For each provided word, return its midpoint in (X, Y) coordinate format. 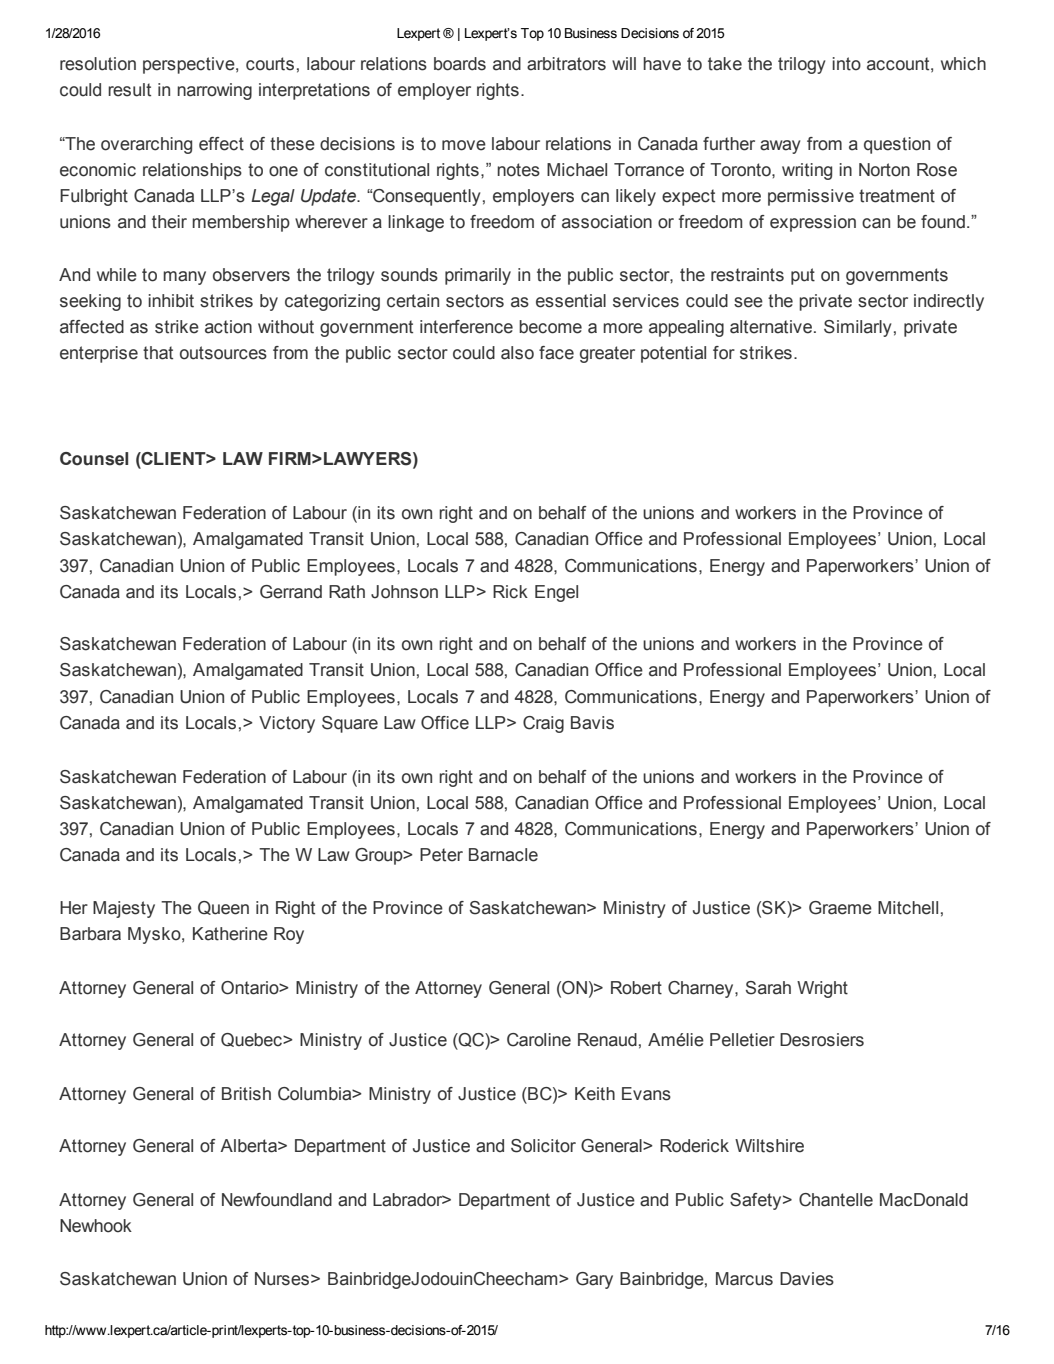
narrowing (214, 91)
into (846, 64)
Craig (543, 724)
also (517, 353)
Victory (287, 724)
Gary (594, 1280)
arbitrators (566, 64)
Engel (556, 593)
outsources (223, 353)
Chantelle (836, 1200)
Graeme (840, 908)
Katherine (230, 934)
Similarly (857, 328)
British (246, 1094)
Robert (636, 988)
